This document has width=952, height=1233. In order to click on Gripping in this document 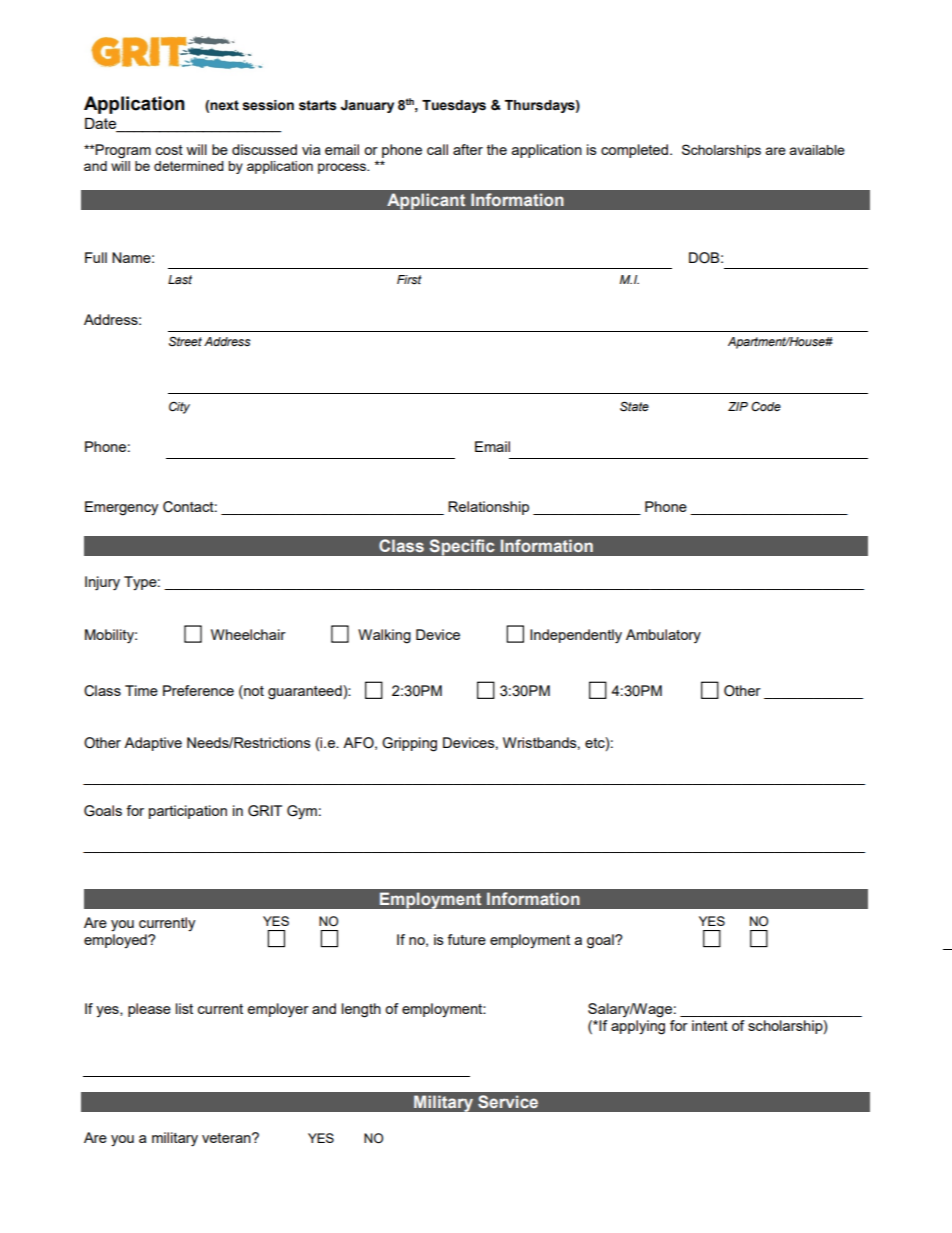, I will do `click(409, 744)`.
